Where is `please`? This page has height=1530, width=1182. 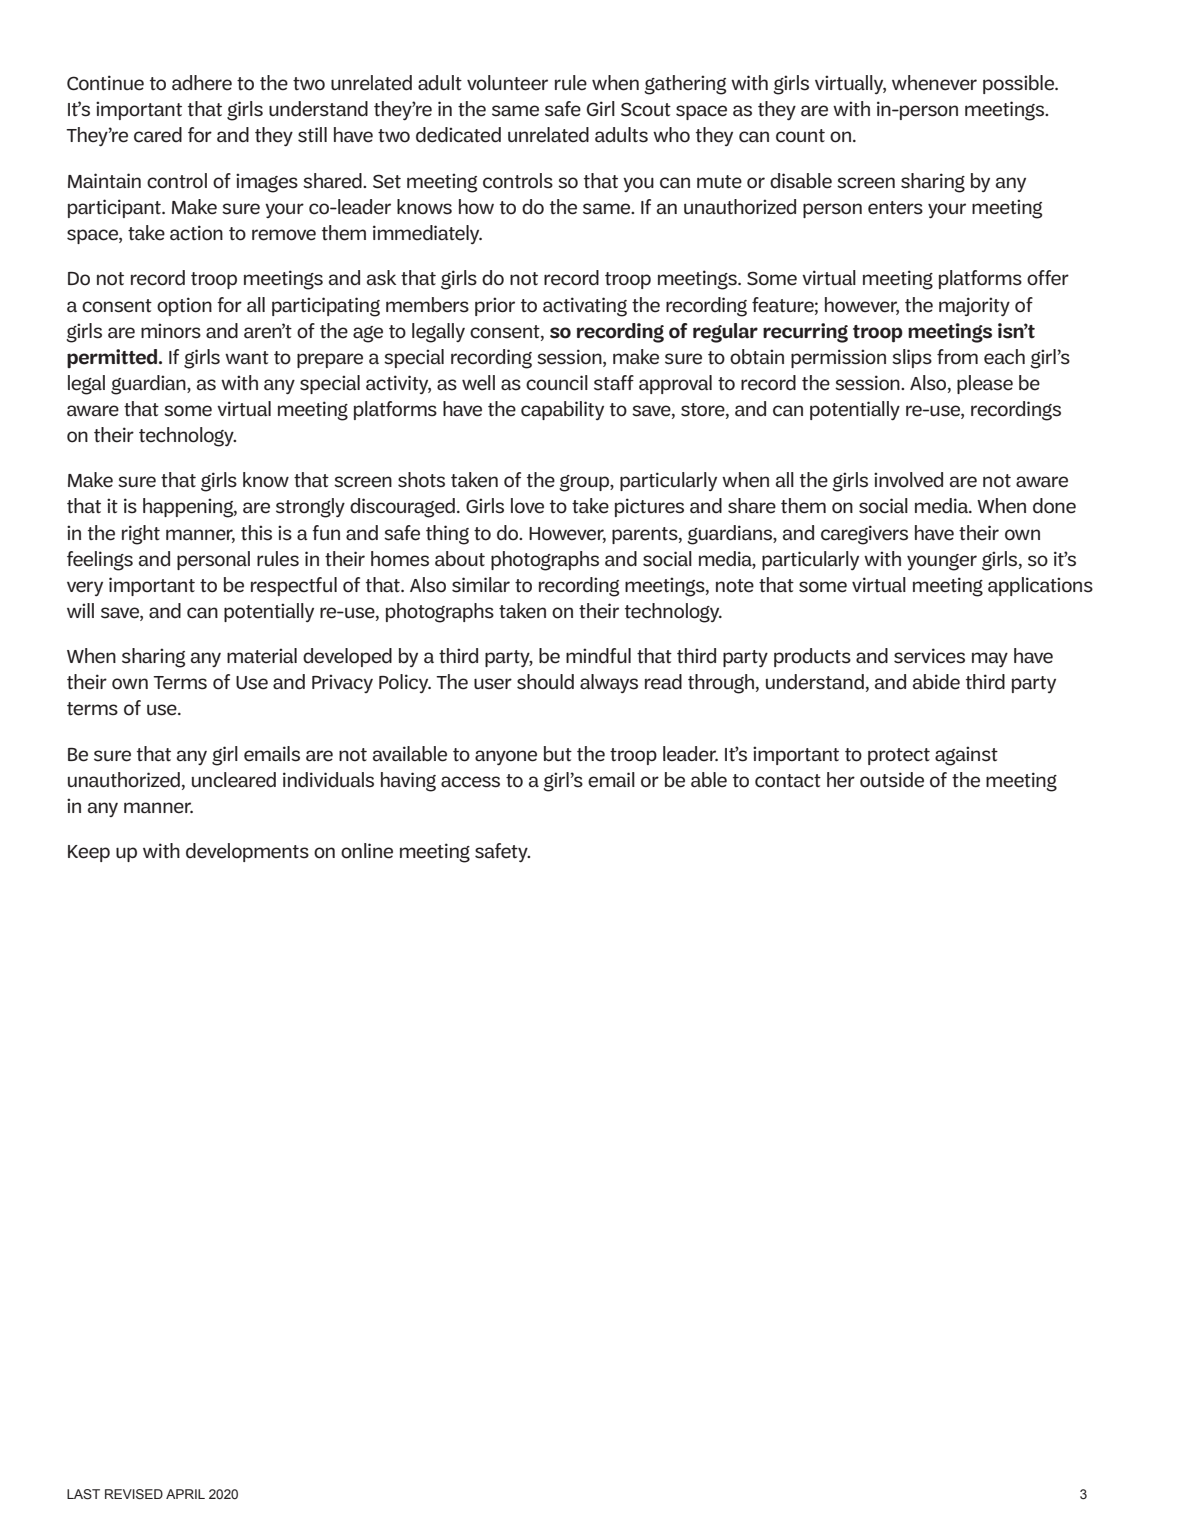
please is located at coordinates (985, 384).
